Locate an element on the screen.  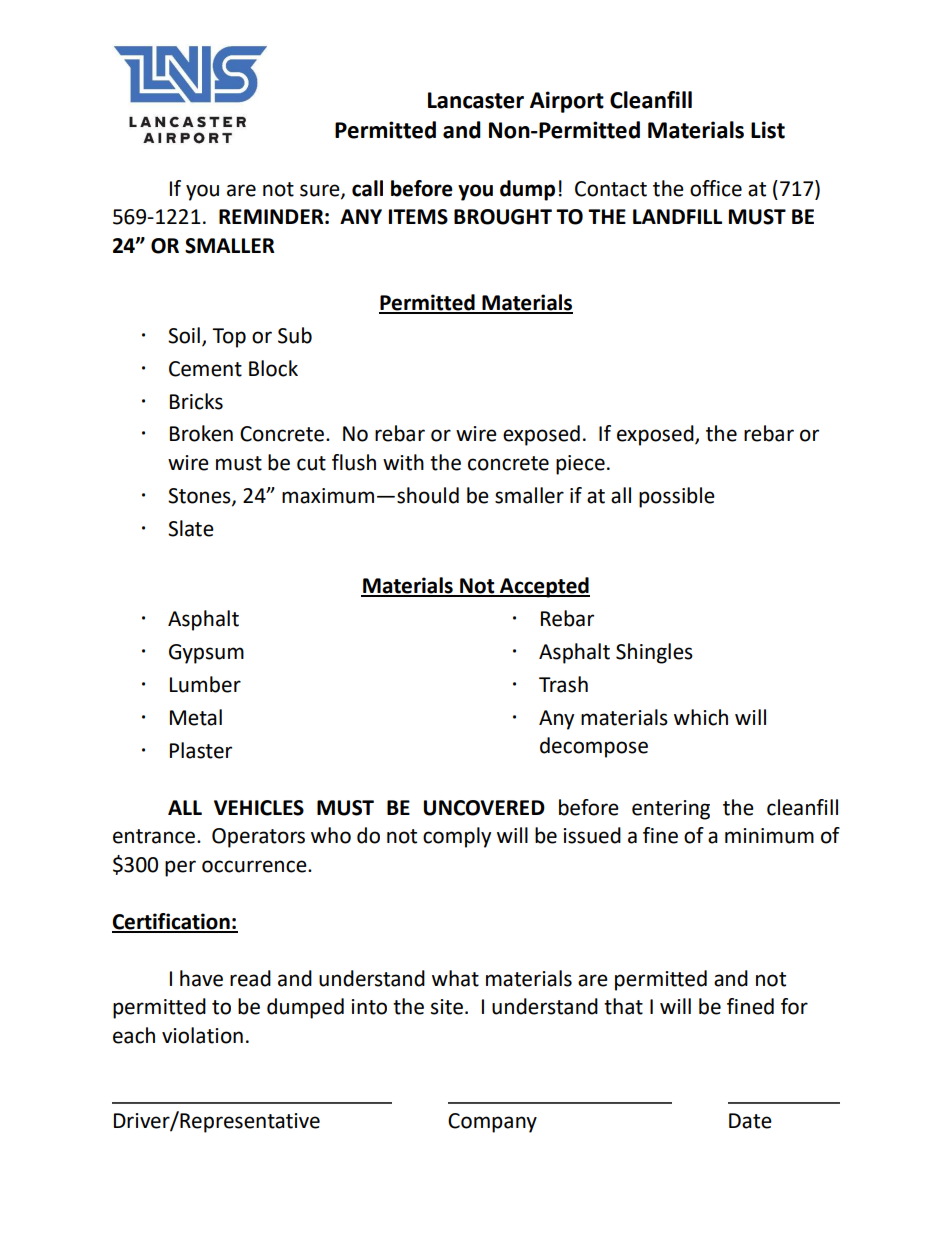
violation is located at coordinates (202, 1035).
